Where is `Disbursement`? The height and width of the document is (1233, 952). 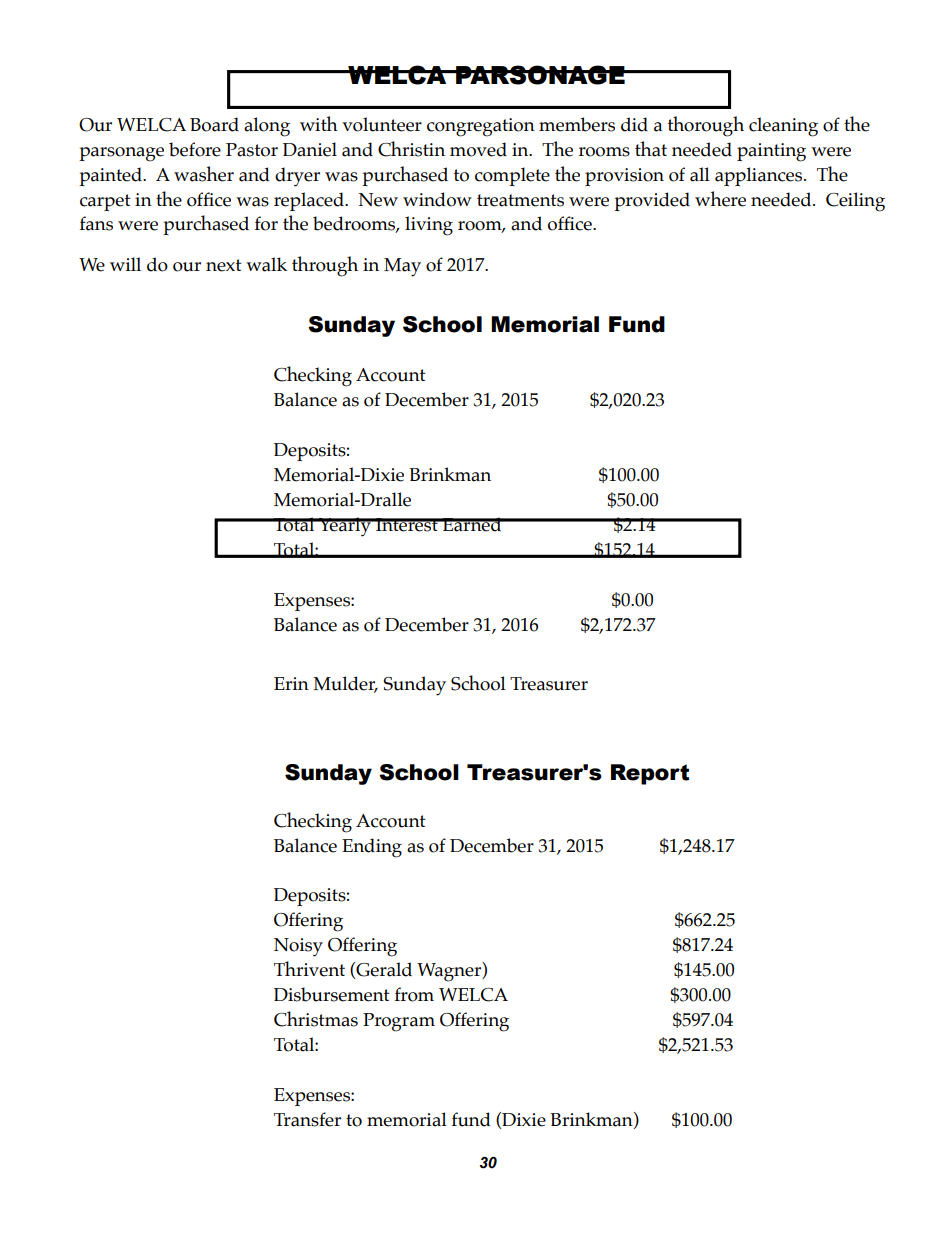
Disbursement is located at coordinates (331, 994).
